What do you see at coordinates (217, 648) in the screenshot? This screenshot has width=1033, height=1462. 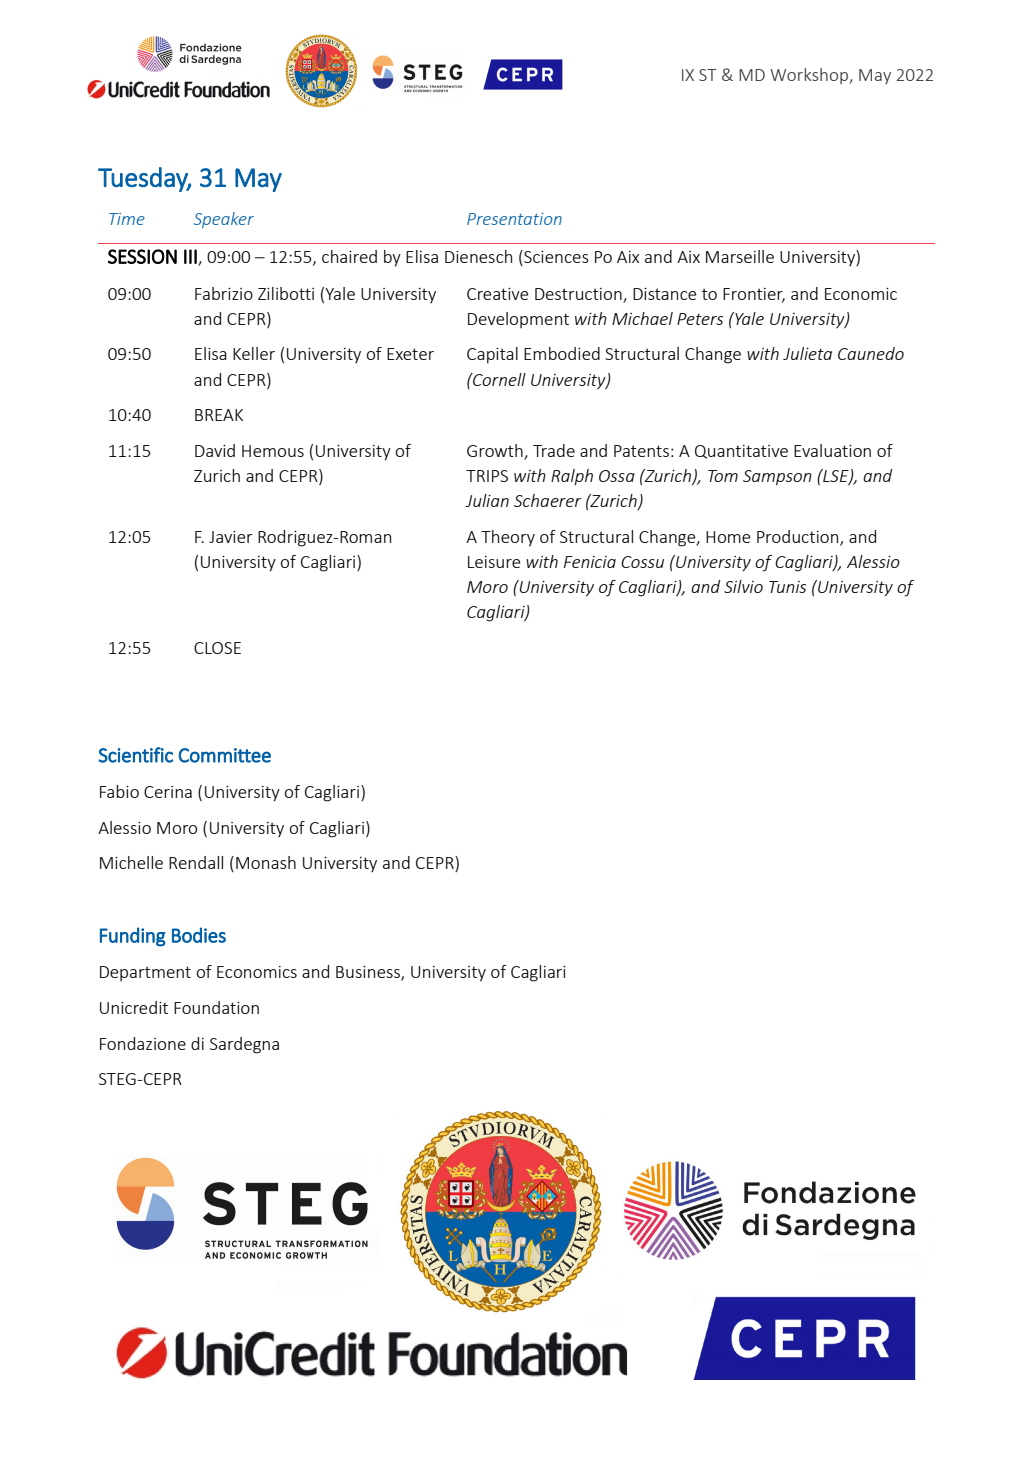 I see `CLOSE` at bounding box center [217, 648].
